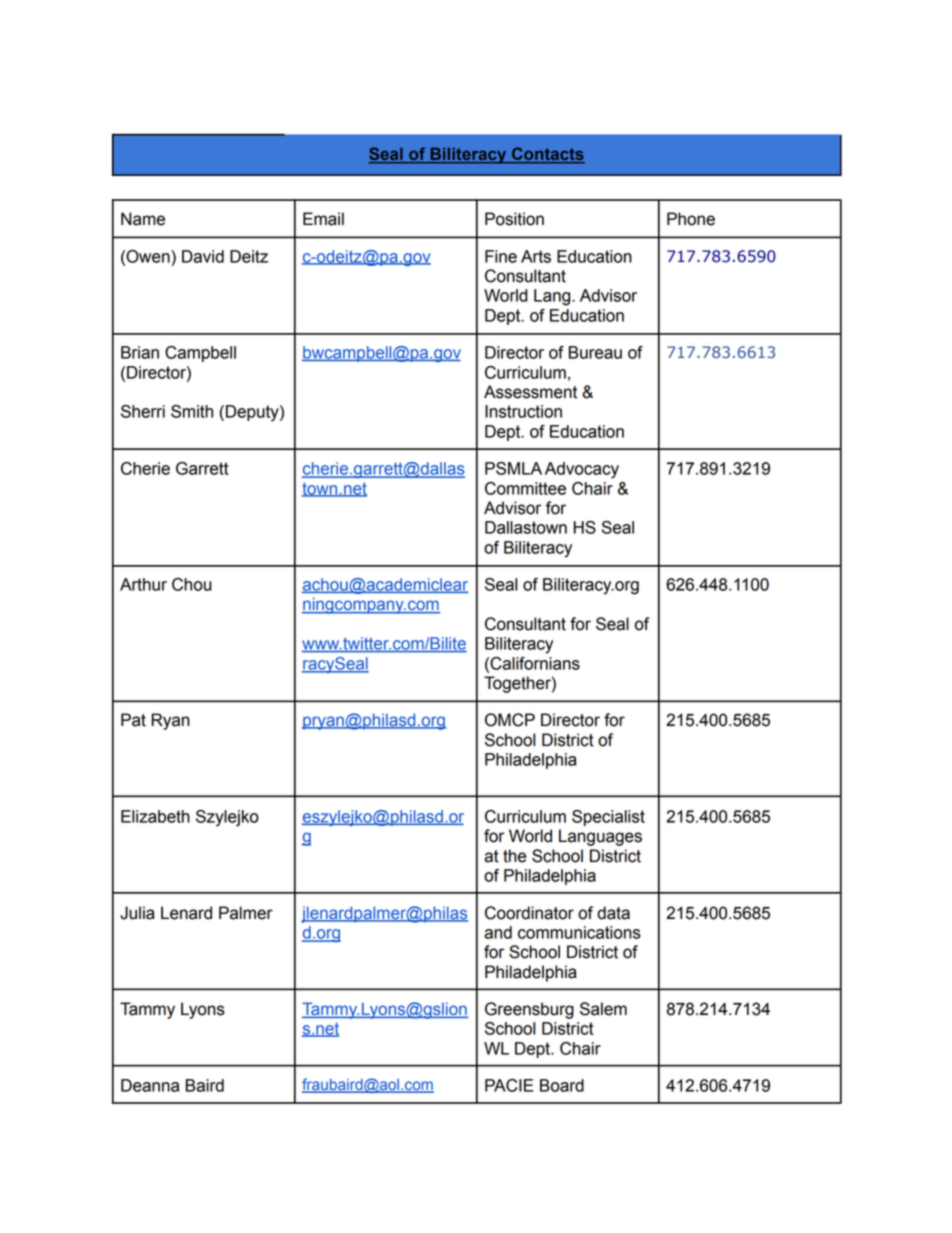 This screenshot has width=952, height=1233. Describe the element at coordinates (150, 1085) in the screenshot. I see `Deanna` at that location.
